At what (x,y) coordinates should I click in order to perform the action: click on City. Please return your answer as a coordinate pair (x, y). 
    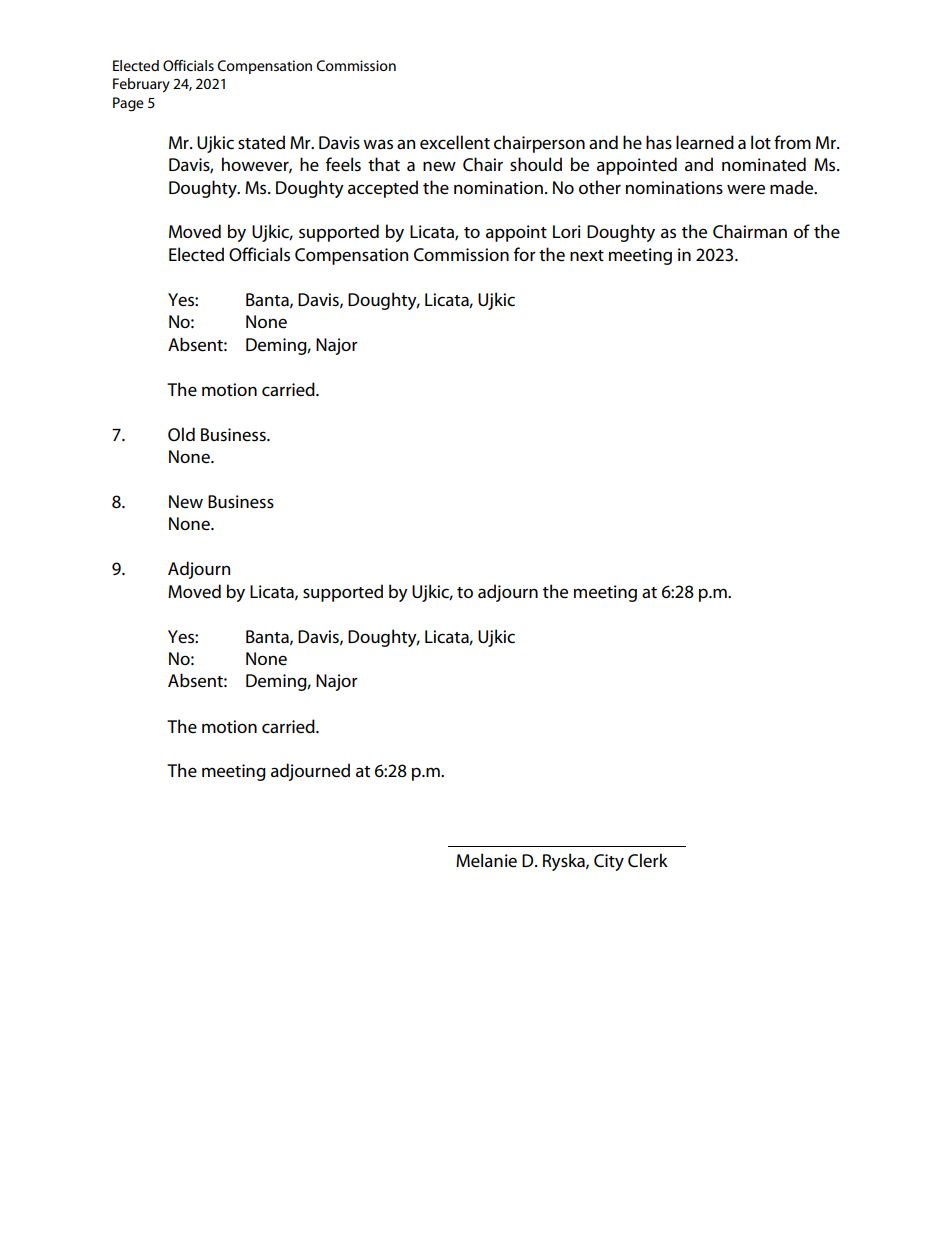
    Looking at the image, I should click on (609, 862).
